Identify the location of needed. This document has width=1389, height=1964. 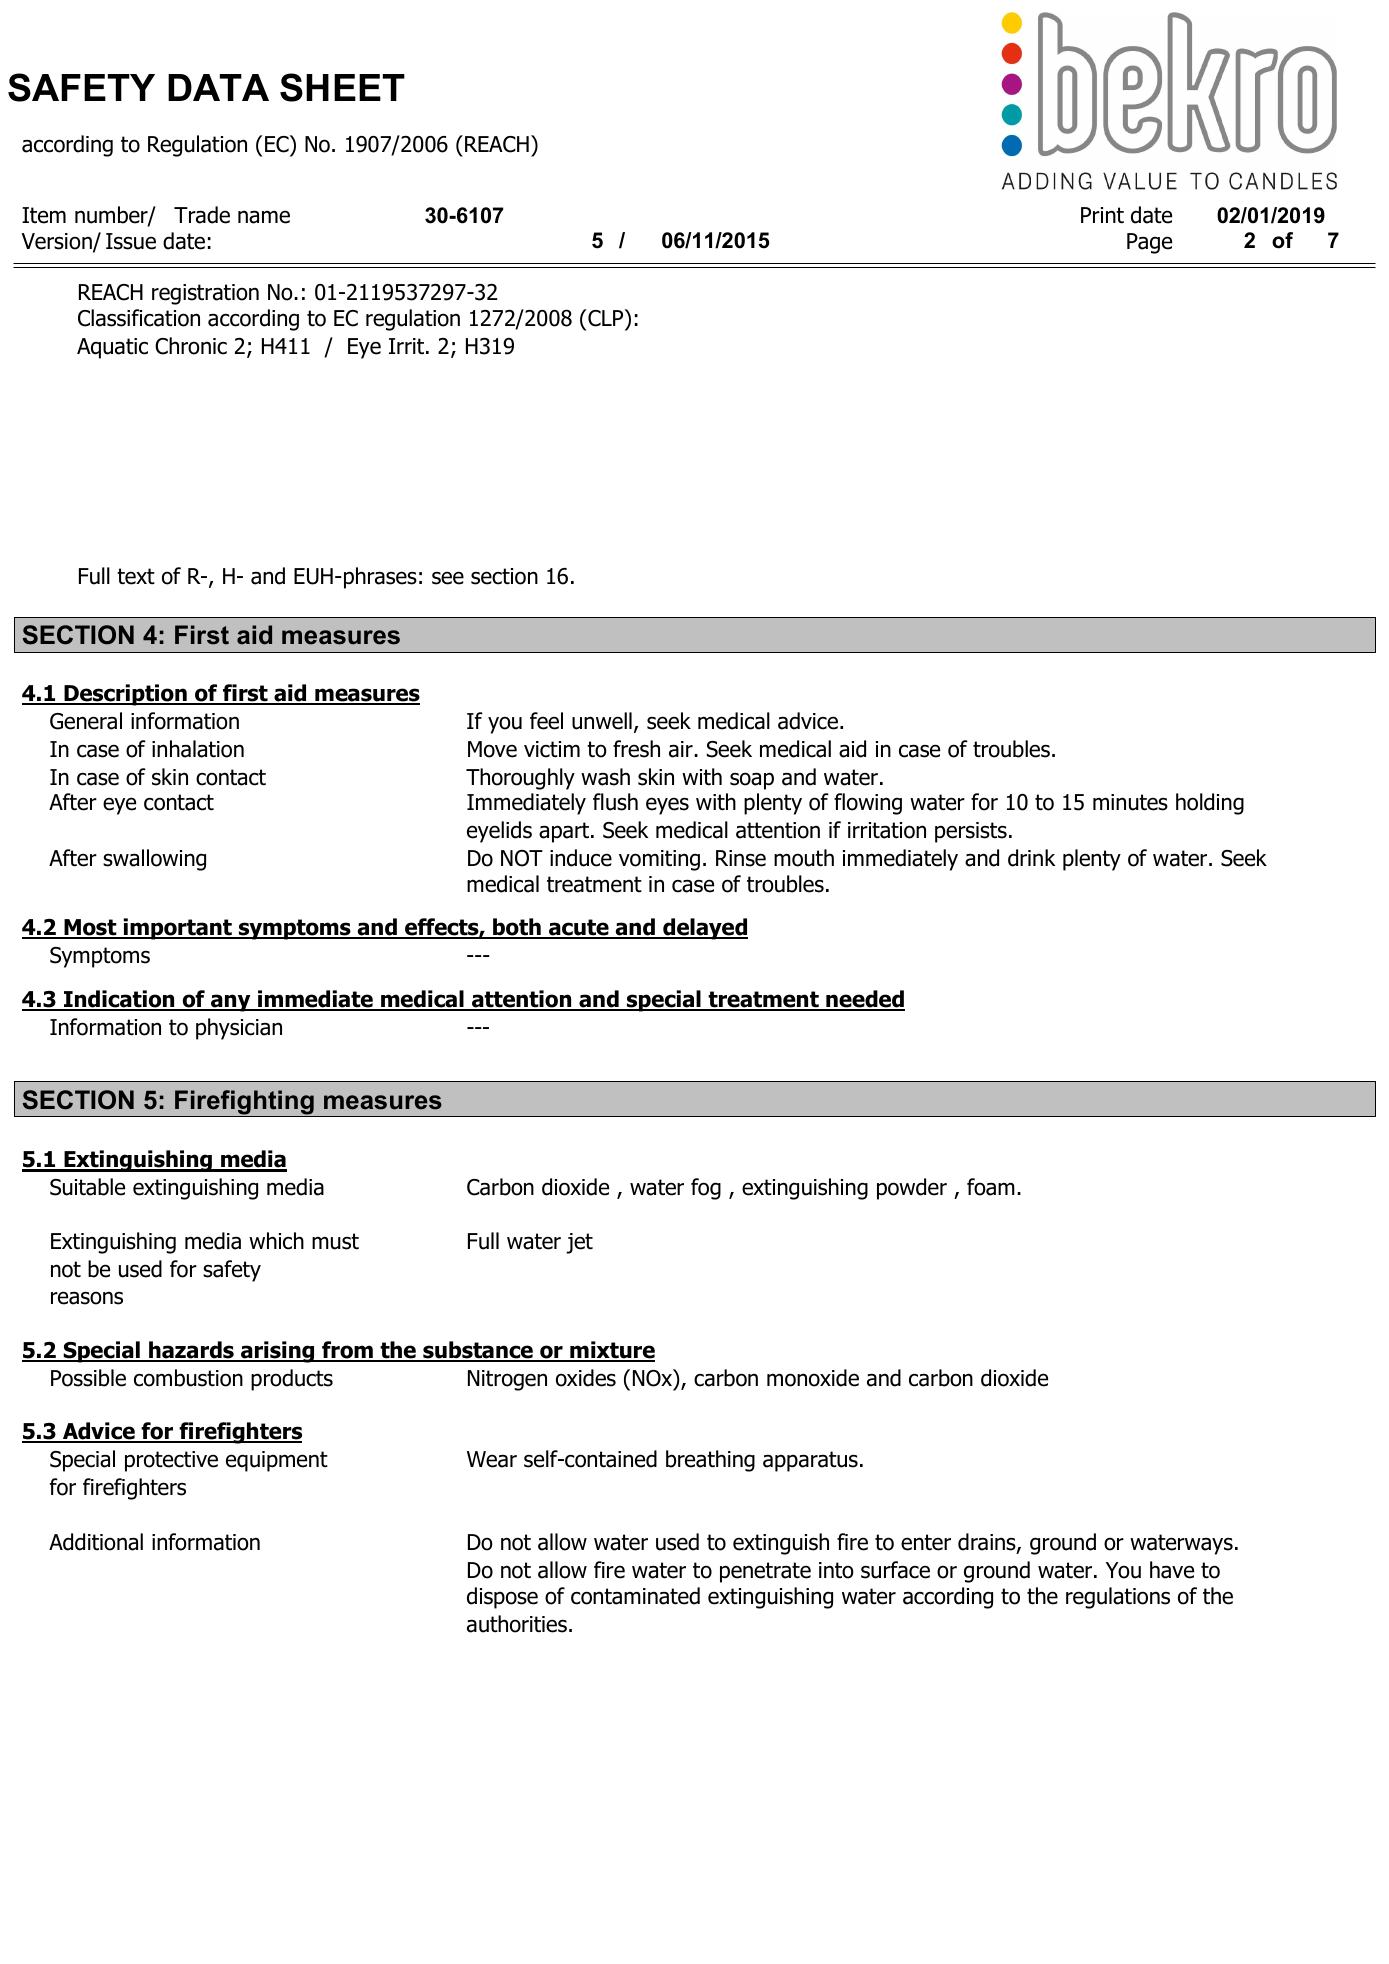
(864, 1000).
